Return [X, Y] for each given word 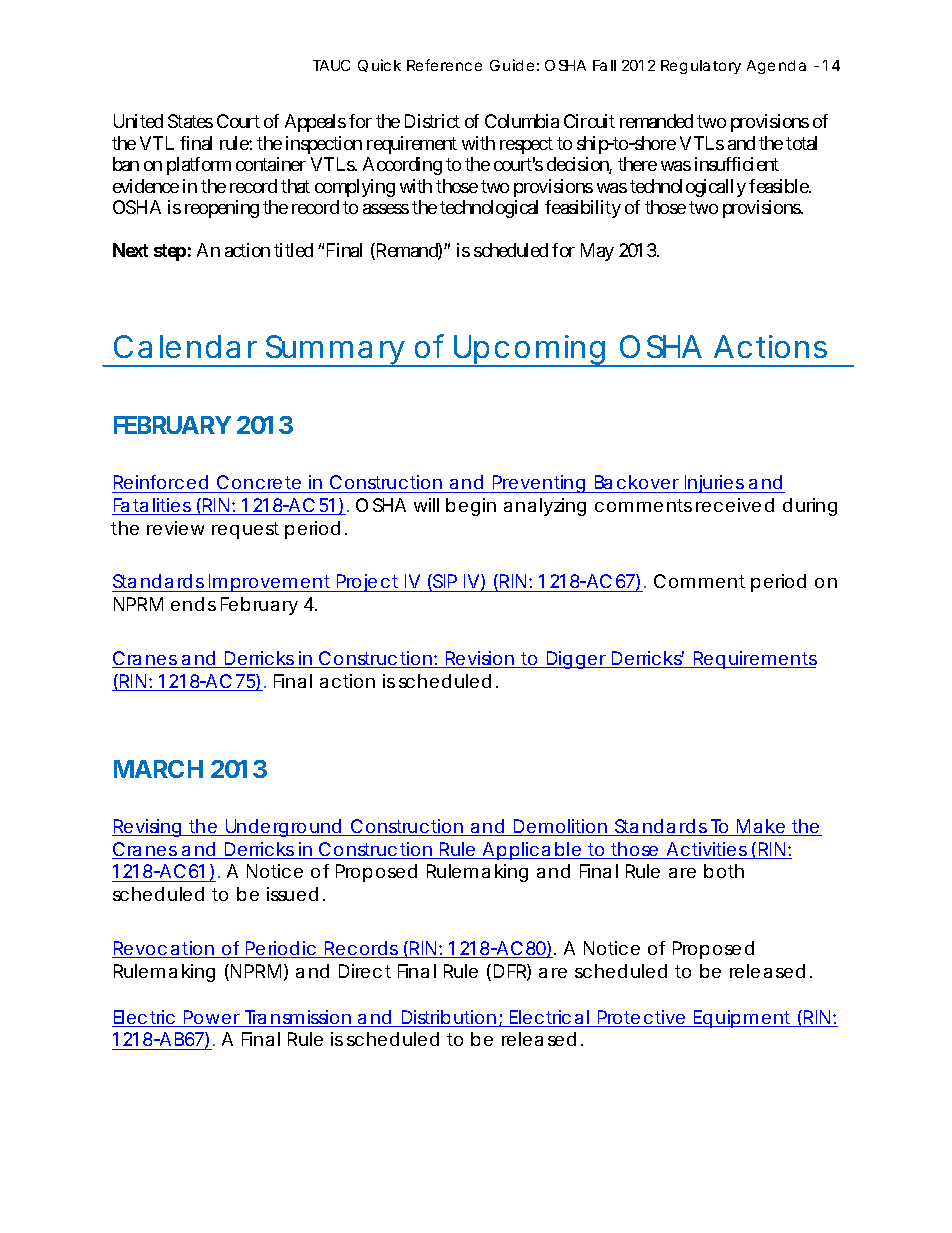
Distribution [448, 1018]
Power [212, 1018]
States [190, 121]
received [735, 505]
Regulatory [701, 67]
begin [471, 507]
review [175, 528]
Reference [444, 65]
